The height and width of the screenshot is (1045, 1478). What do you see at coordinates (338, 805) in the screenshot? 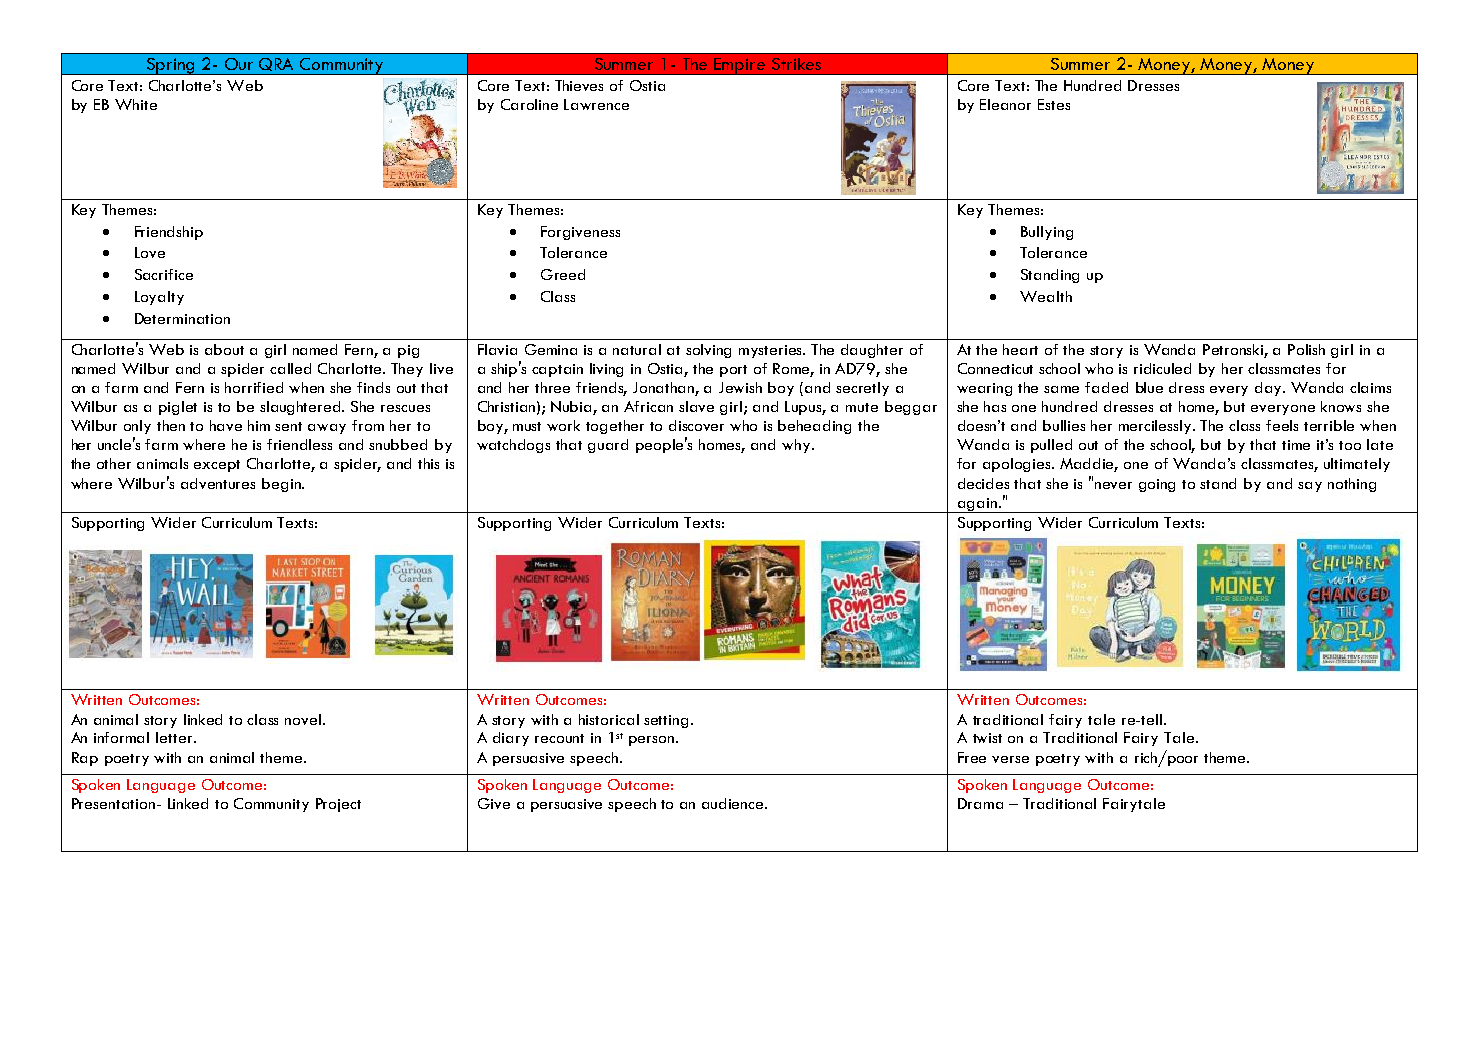
I see `Project` at bounding box center [338, 805].
